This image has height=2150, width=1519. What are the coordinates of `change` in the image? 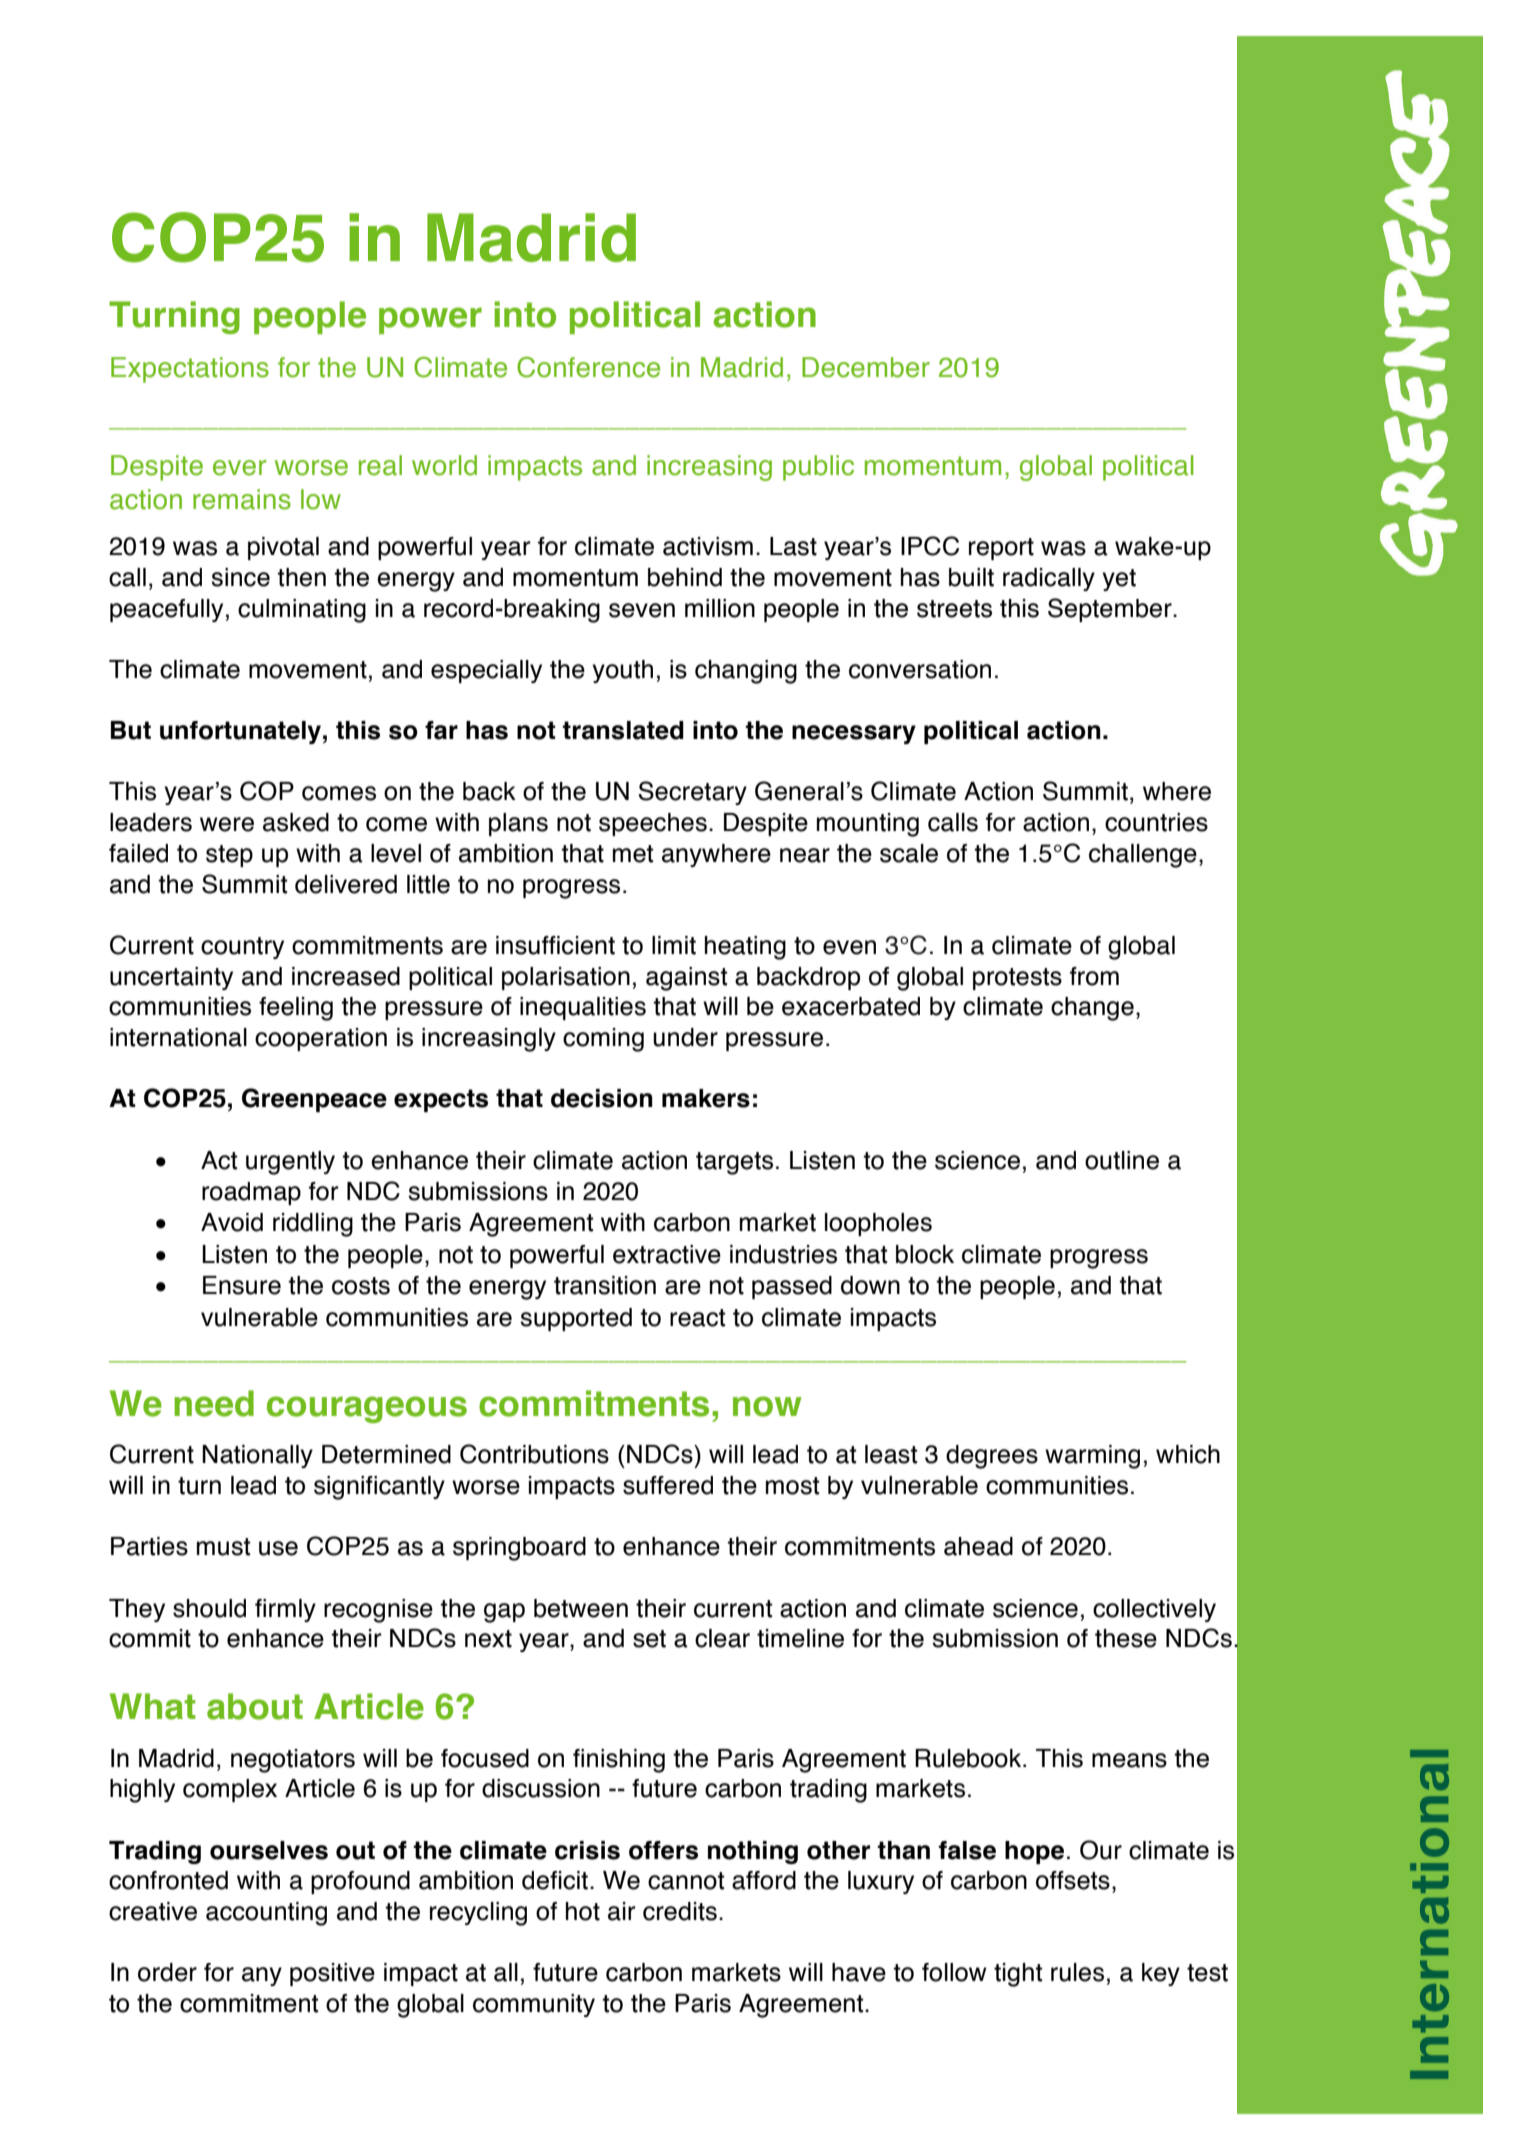 It's located at (1092, 1009).
